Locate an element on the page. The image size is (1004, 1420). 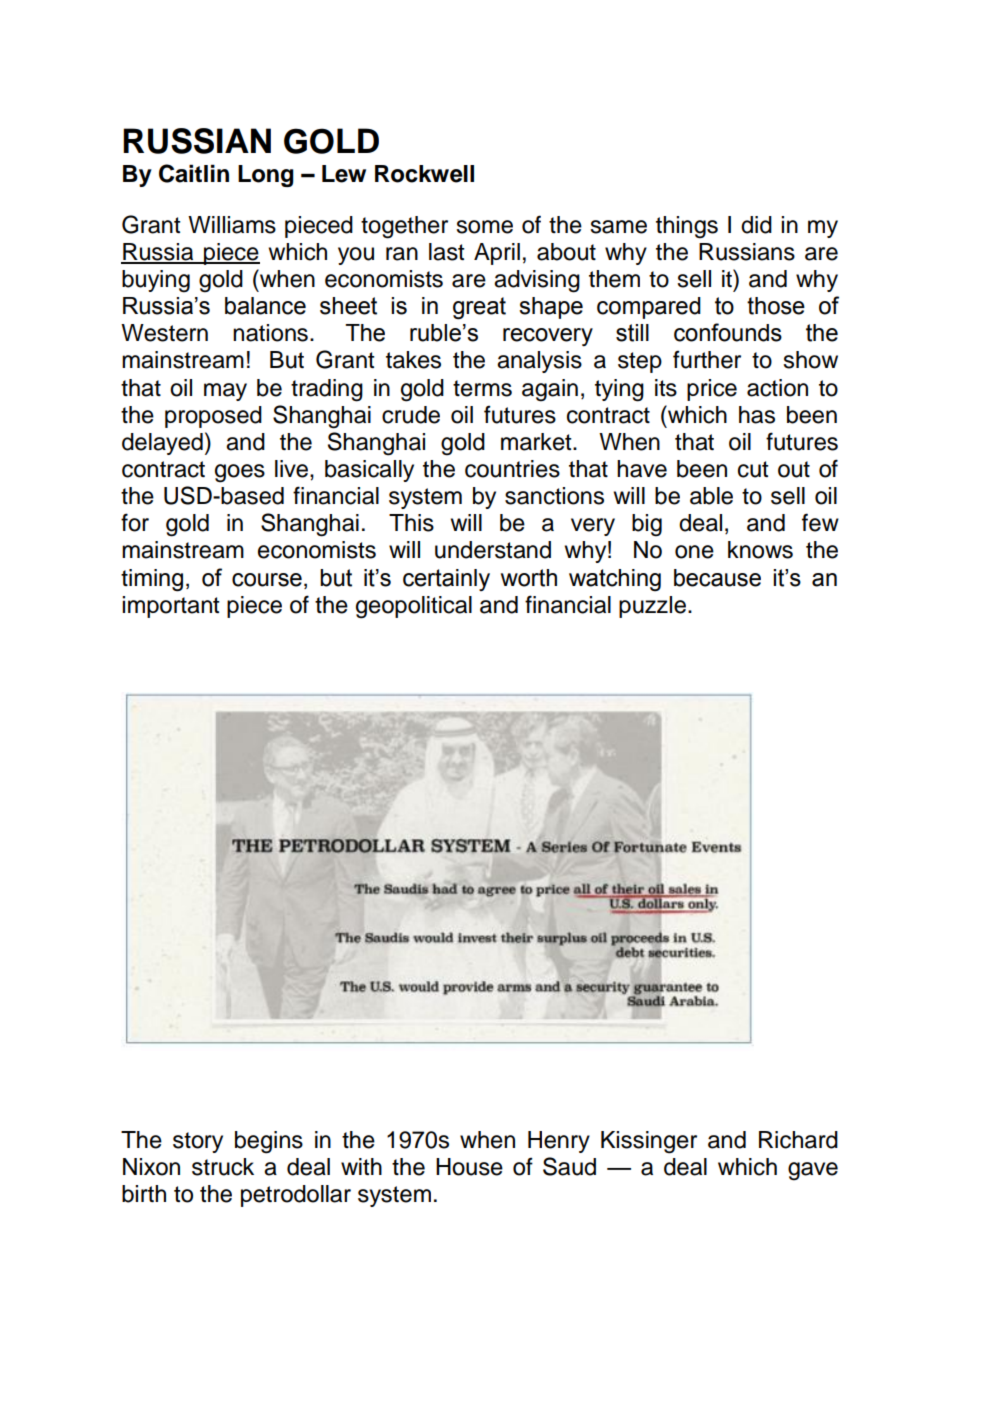
Caitlin is located at coordinates (194, 173).
